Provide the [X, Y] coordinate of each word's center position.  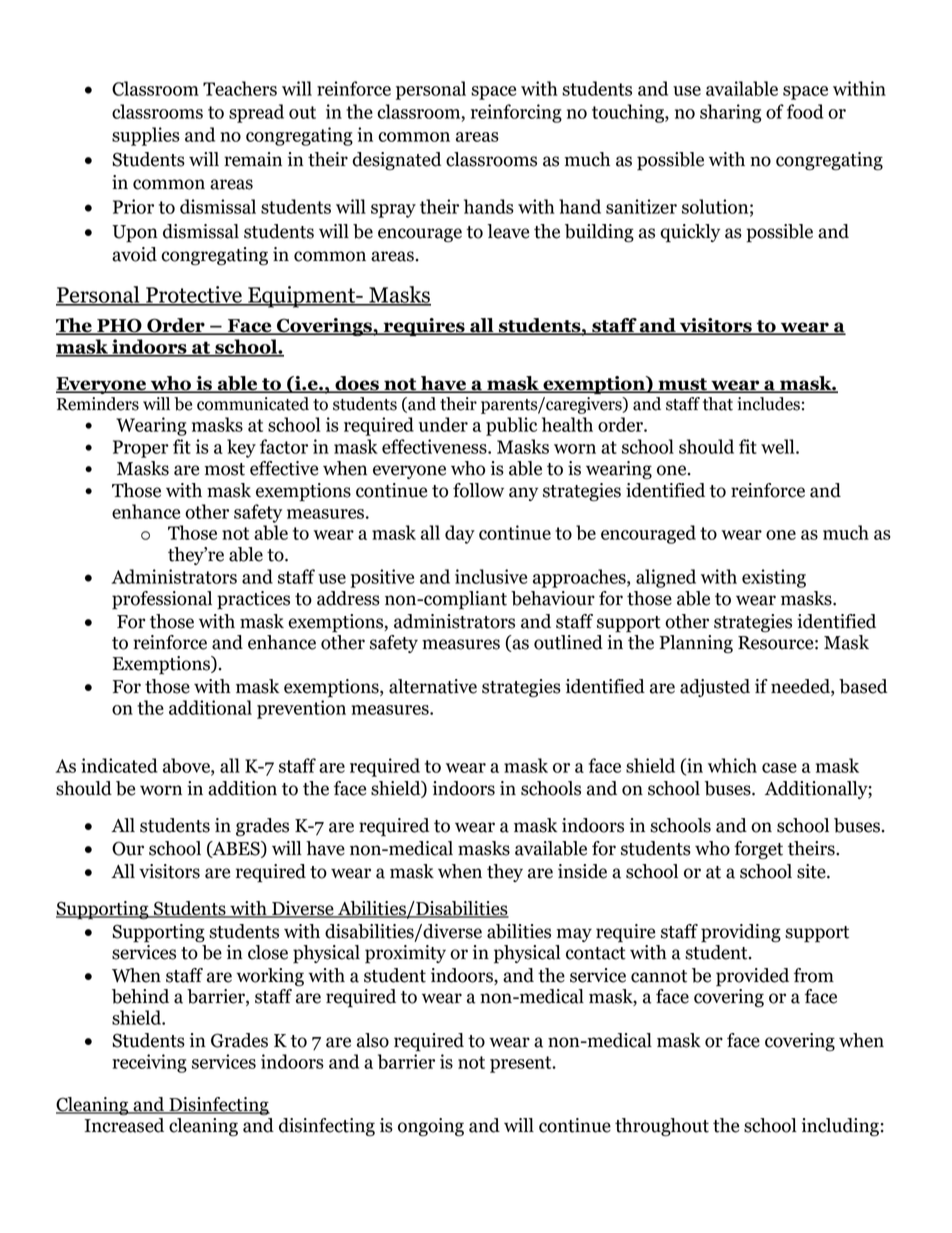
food [805, 111]
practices [253, 600]
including [840, 1127]
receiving [149, 1063]
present [522, 1064]
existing [774, 578]
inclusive [491, 576]
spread [256, 113]
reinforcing [516, 113]
